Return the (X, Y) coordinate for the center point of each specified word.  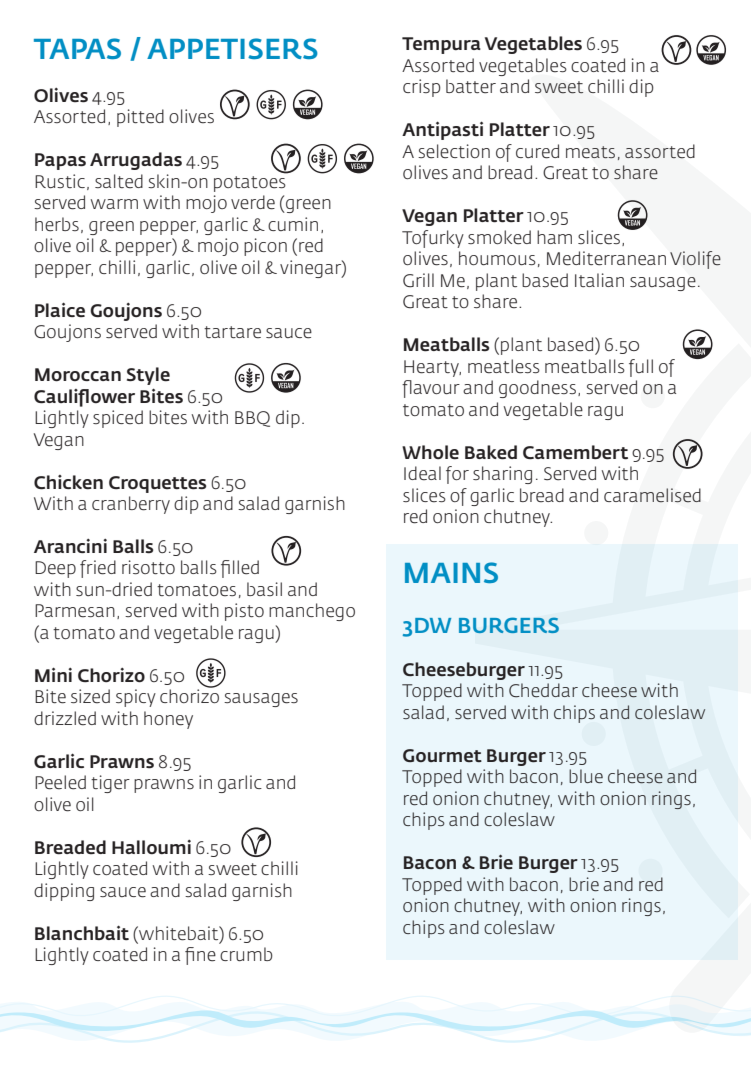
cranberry (131, 505)
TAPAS (77, 48)
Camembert (575, 452)
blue (586, 776)
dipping (64, 892)
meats (590, 152)
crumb (246, 954)
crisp (422, 88)
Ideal (422, 473)
